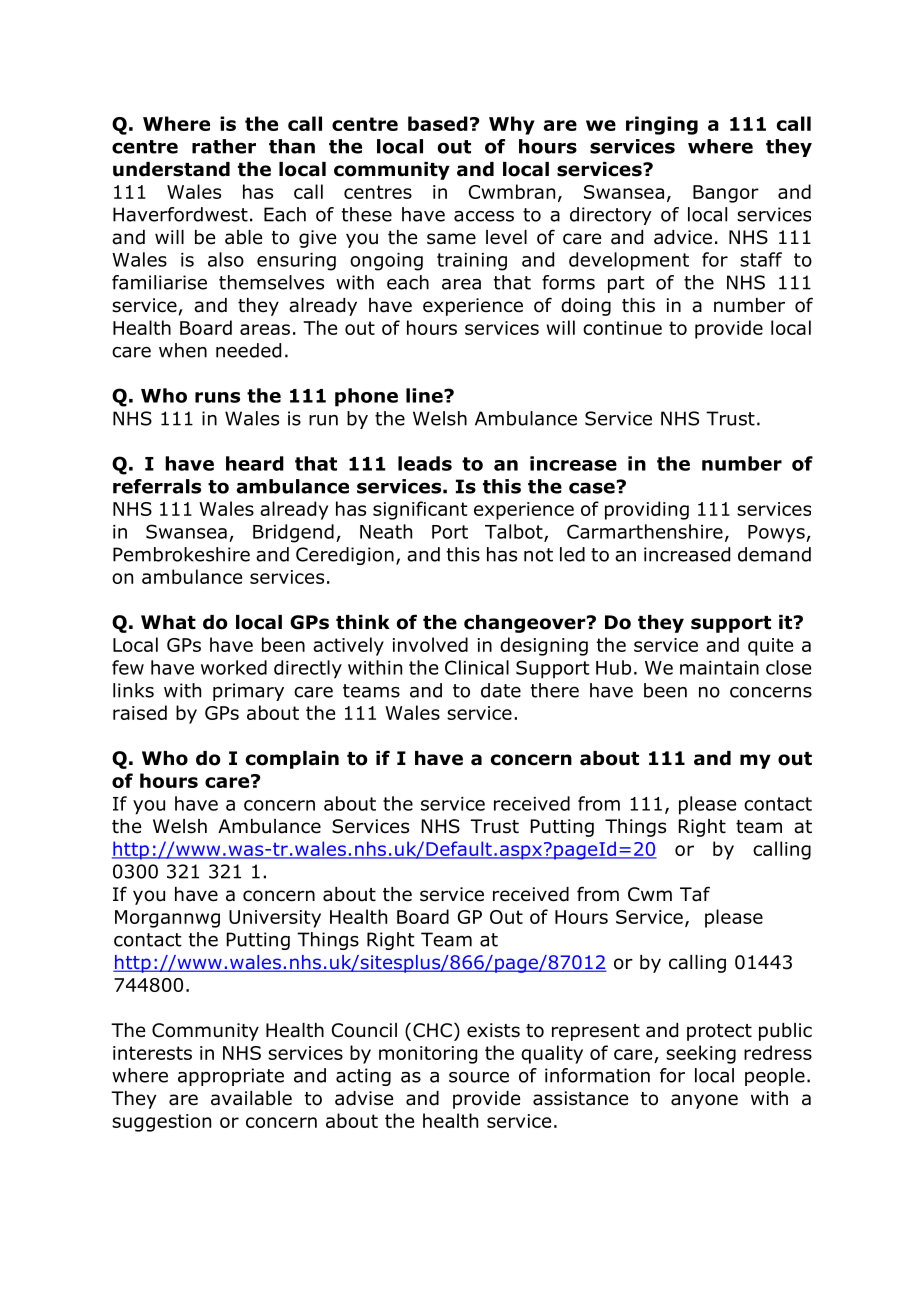 The width and height of the image is (924, 1308). I want to click on when, so click(183, 350).
